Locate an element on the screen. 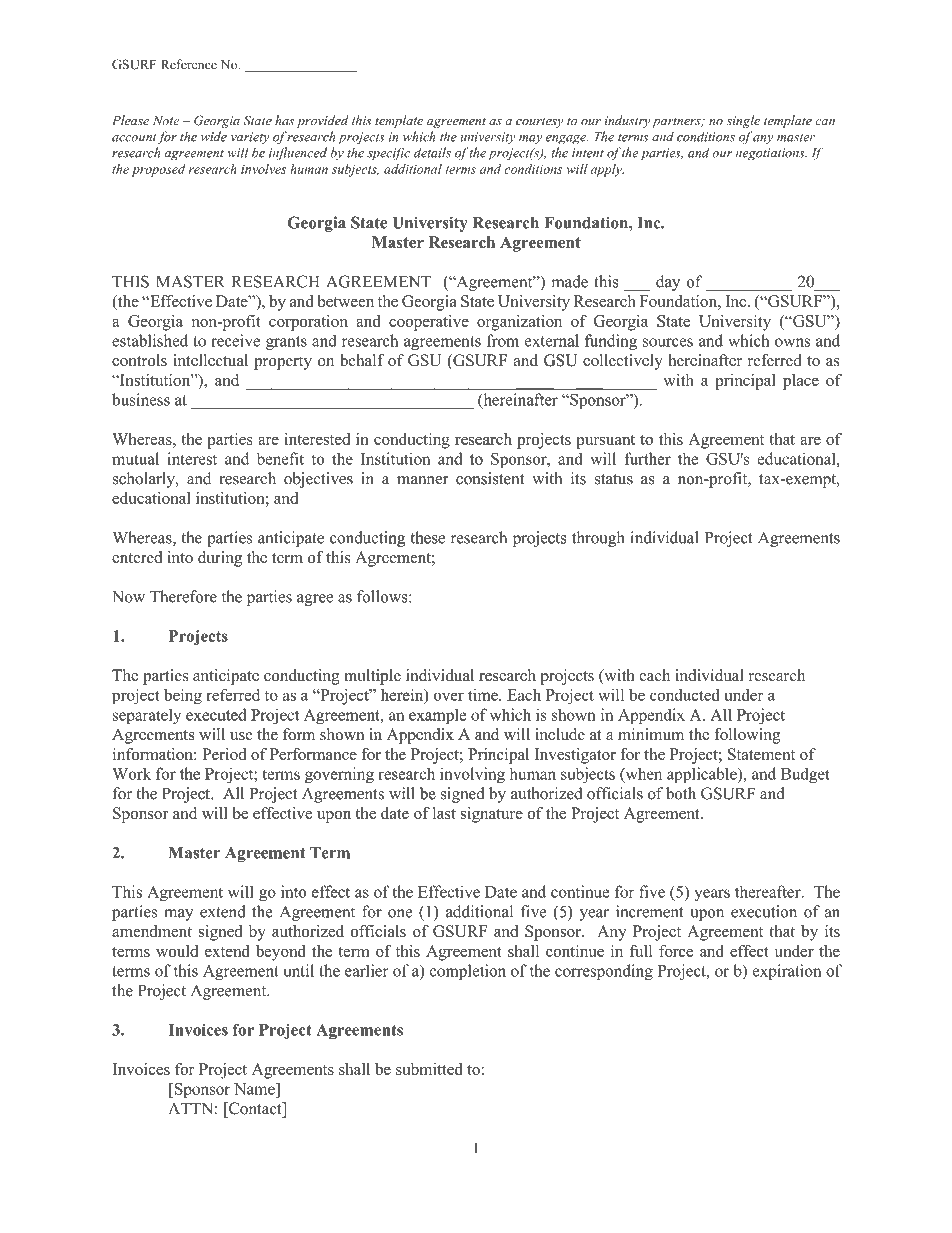 This screenshot has width=952, height=1233. submitted is located at coordinates (429, 1069).
